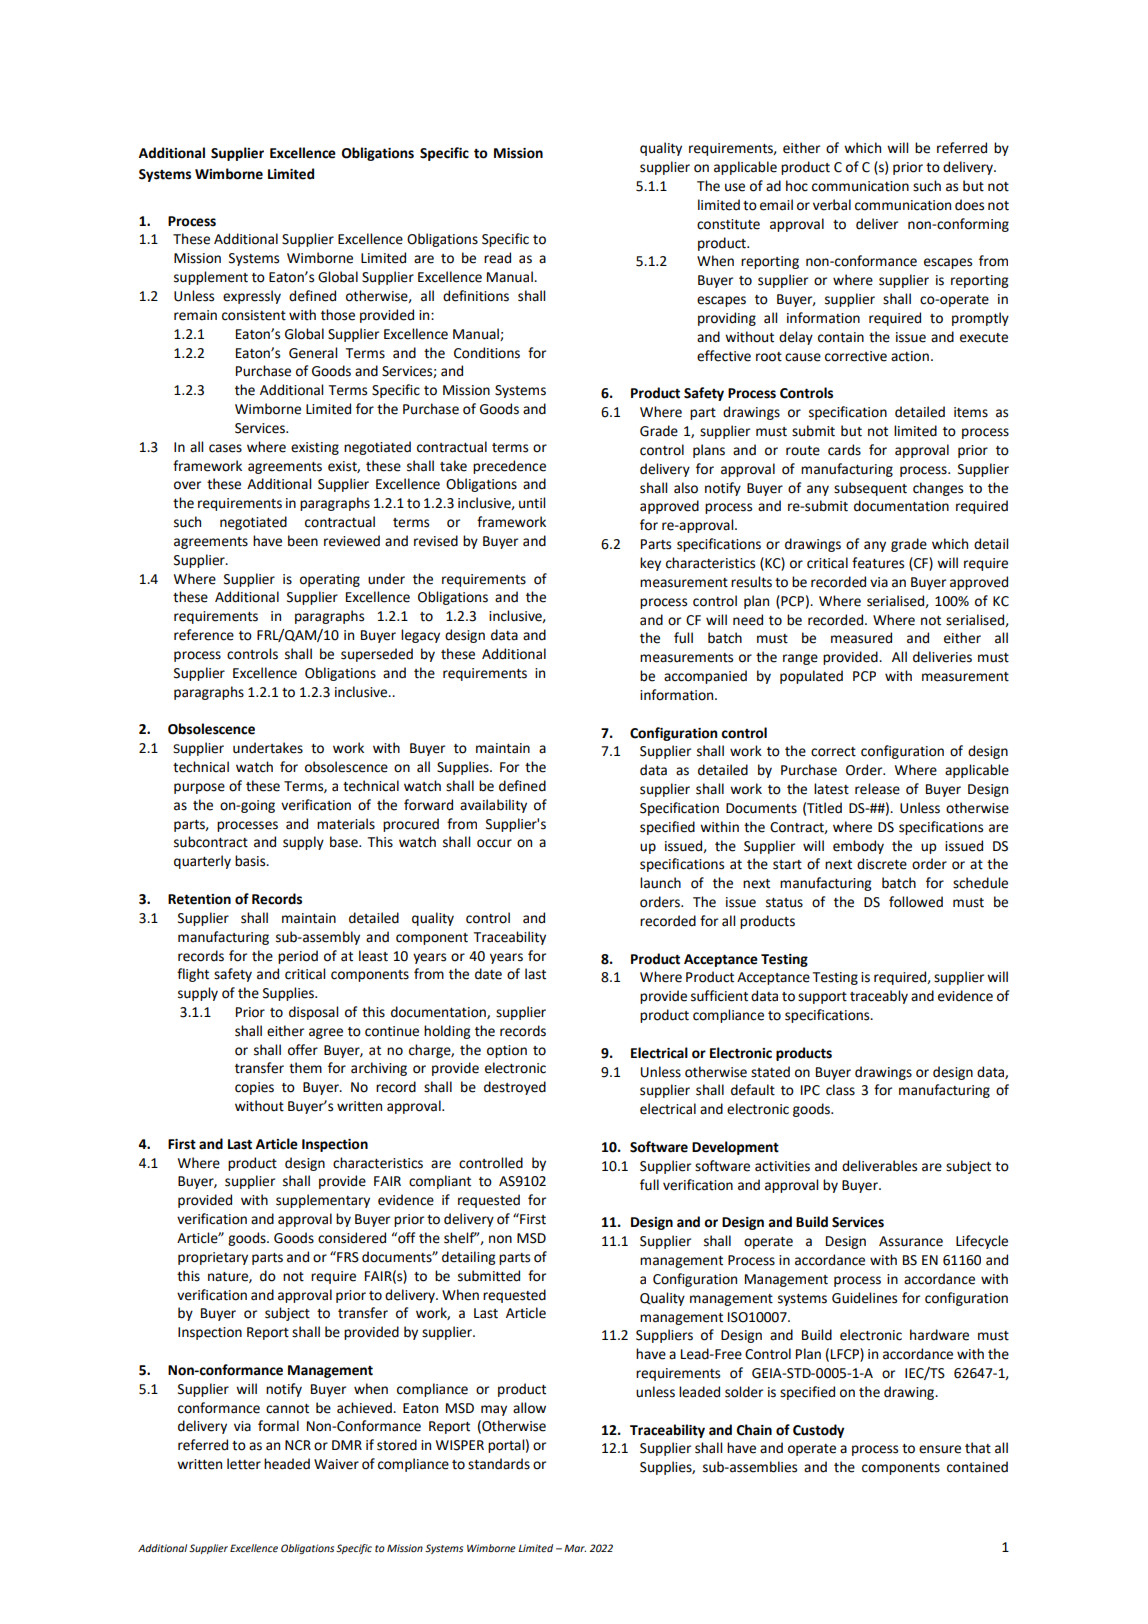 This screenshot has width=1148, height=1624. I want to click on basis, so click(251, 861).
